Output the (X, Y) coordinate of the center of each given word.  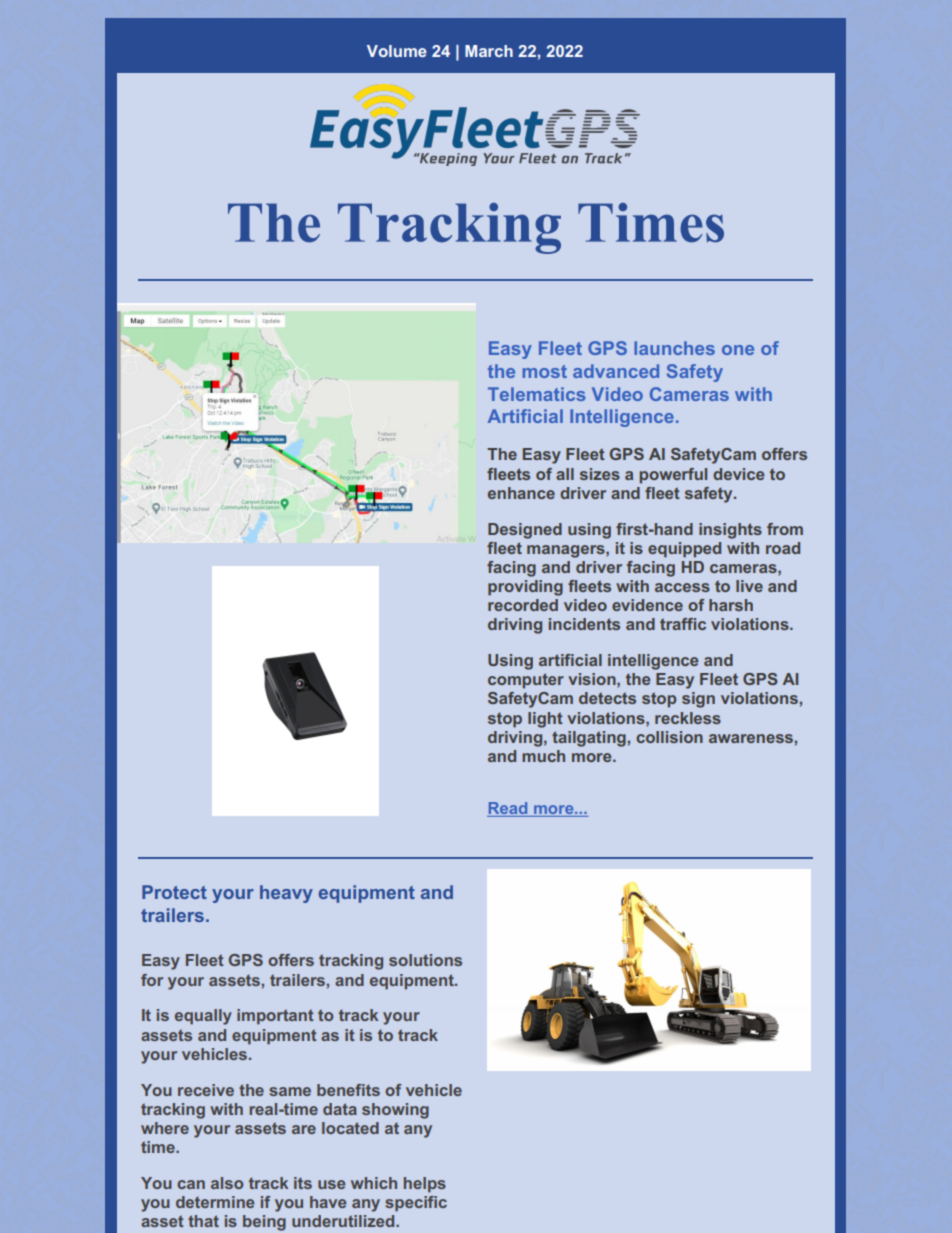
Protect (174, 892)
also (227, 1183)
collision (669, 737)
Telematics (537, 394)
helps (425, 1185)
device (739, 474)
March (489, 51)
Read (508, 809)
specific (416, 1204)
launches (674, 348)
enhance (521, 493)
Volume (397, 51)
